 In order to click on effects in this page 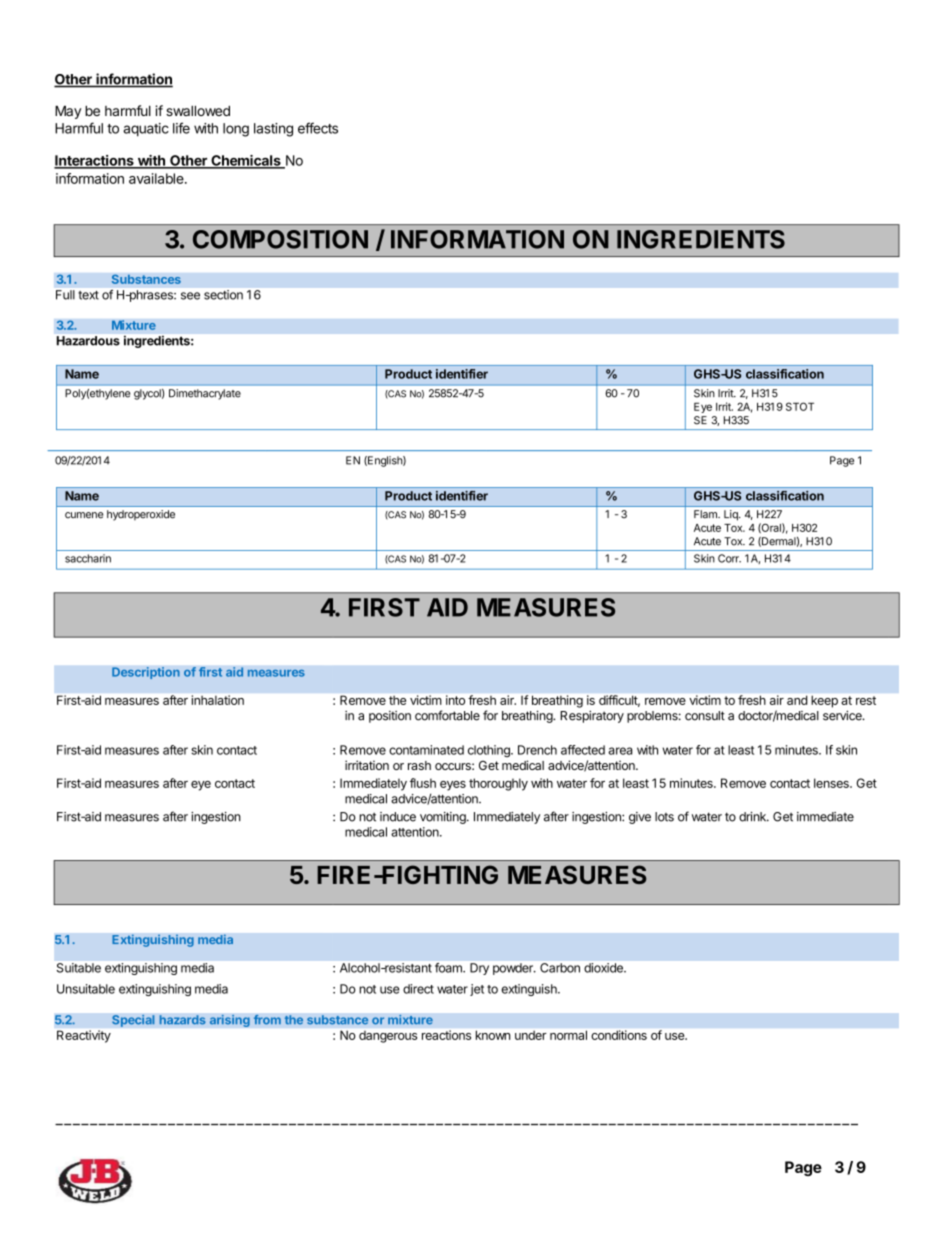, I will do `click(318, 128)`.
